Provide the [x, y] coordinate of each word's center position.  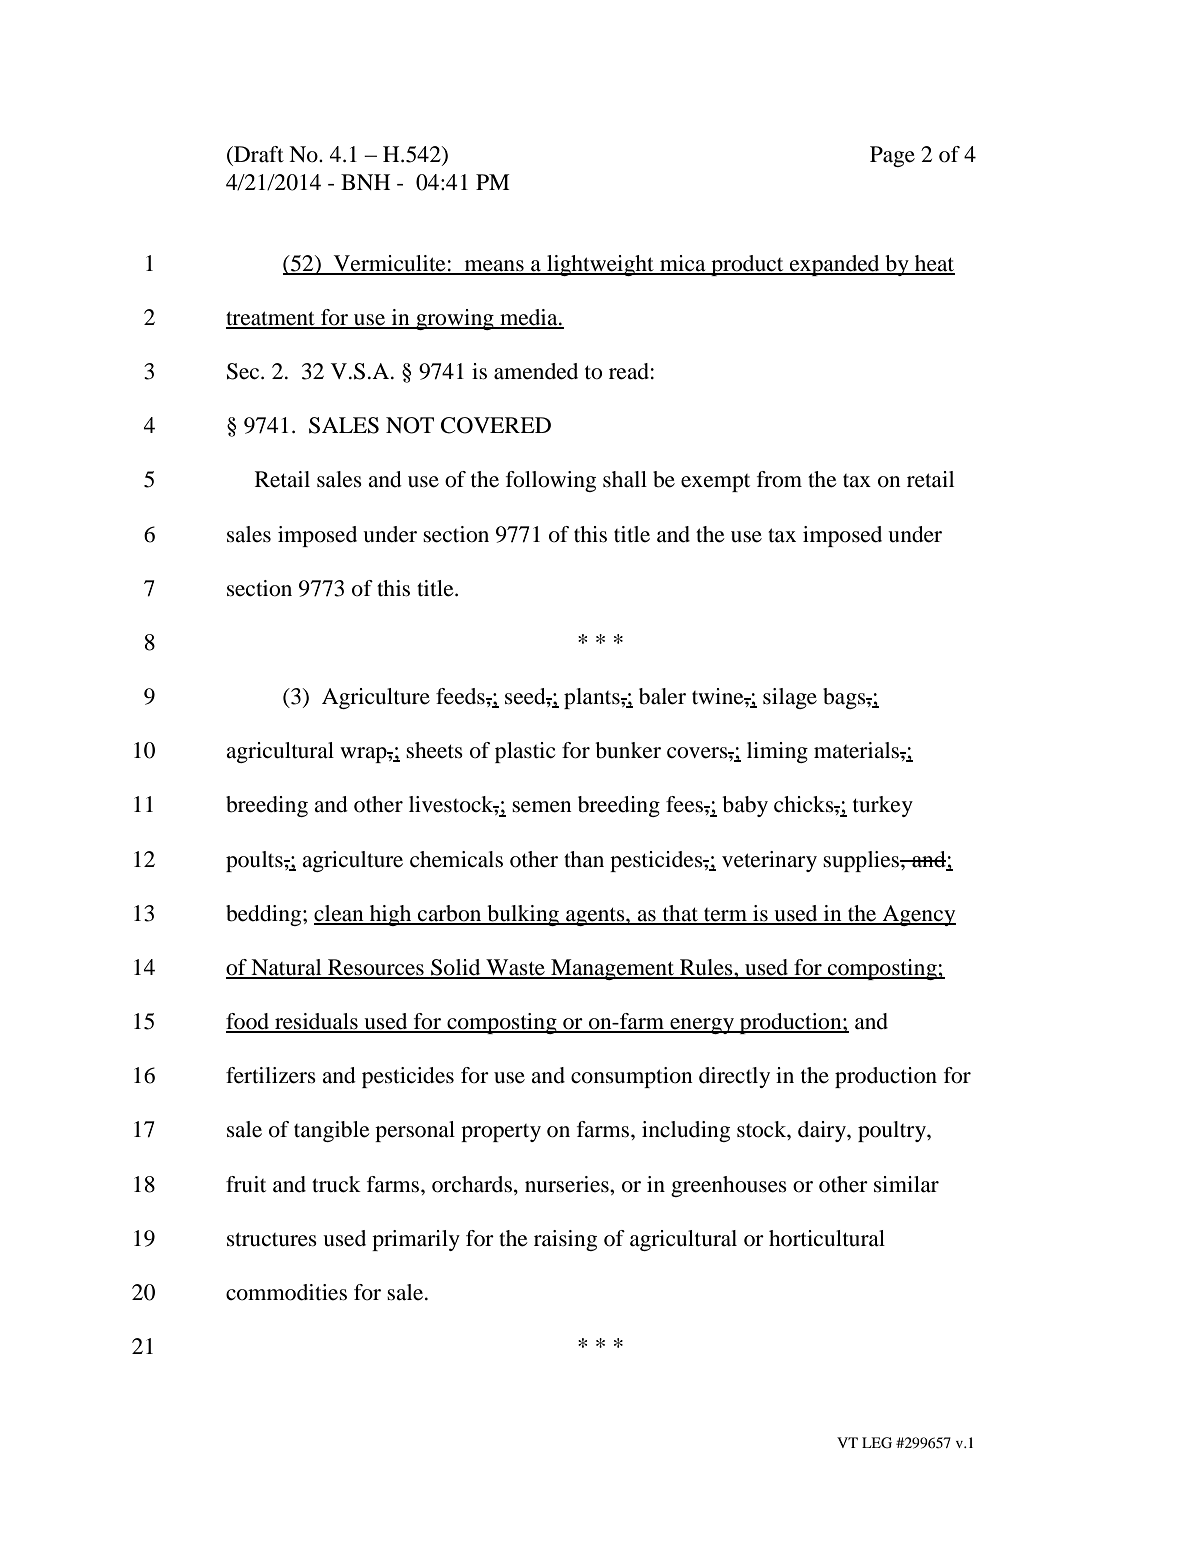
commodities [286, 1292]
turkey [883, 806]
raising [565, 1240]
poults [255, 861]
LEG [877, 1443]
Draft [258, 154]
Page [892, 156]
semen [542, 807]
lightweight [600, 265]
